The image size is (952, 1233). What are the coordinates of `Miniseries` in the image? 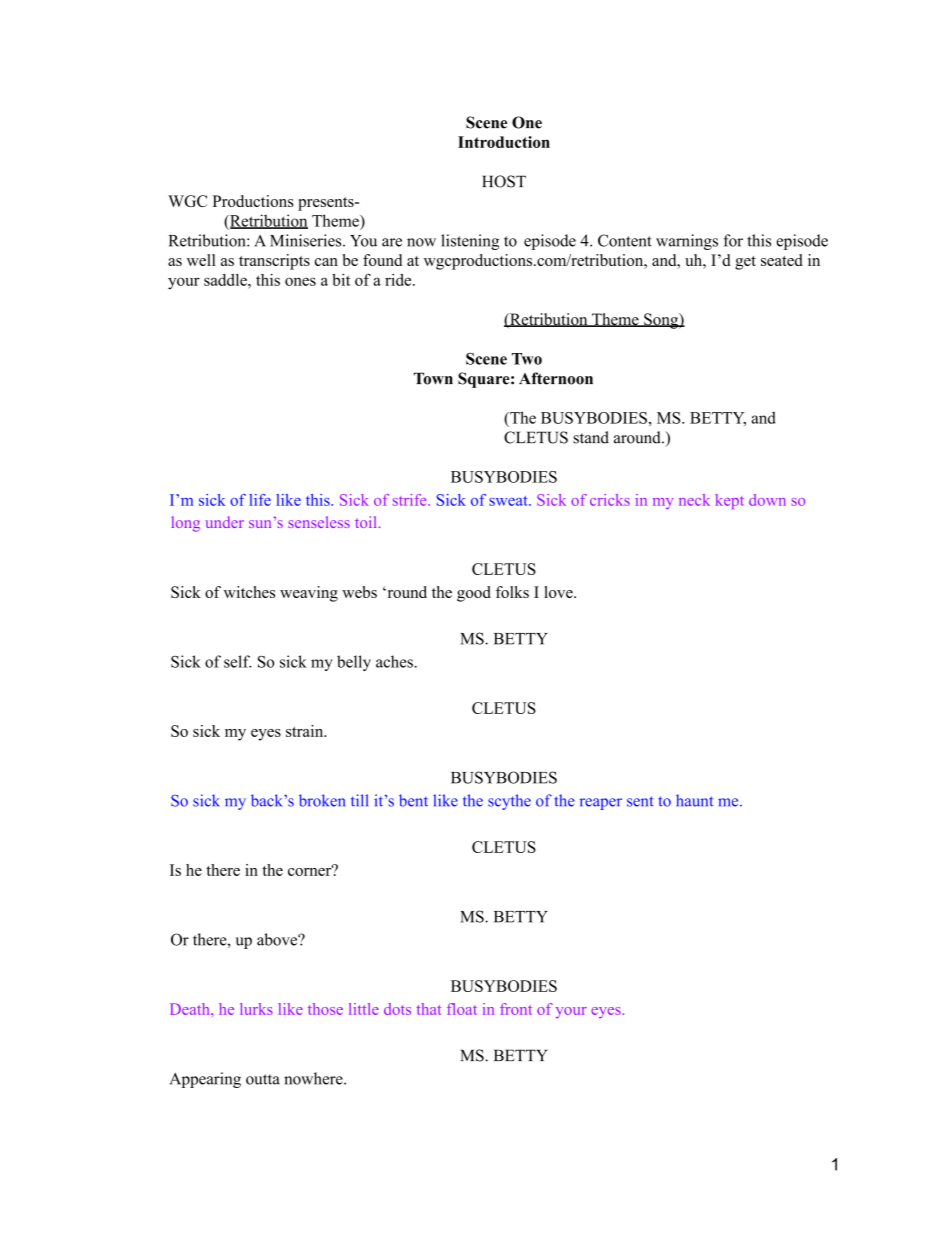 It's located at (307, 240).
